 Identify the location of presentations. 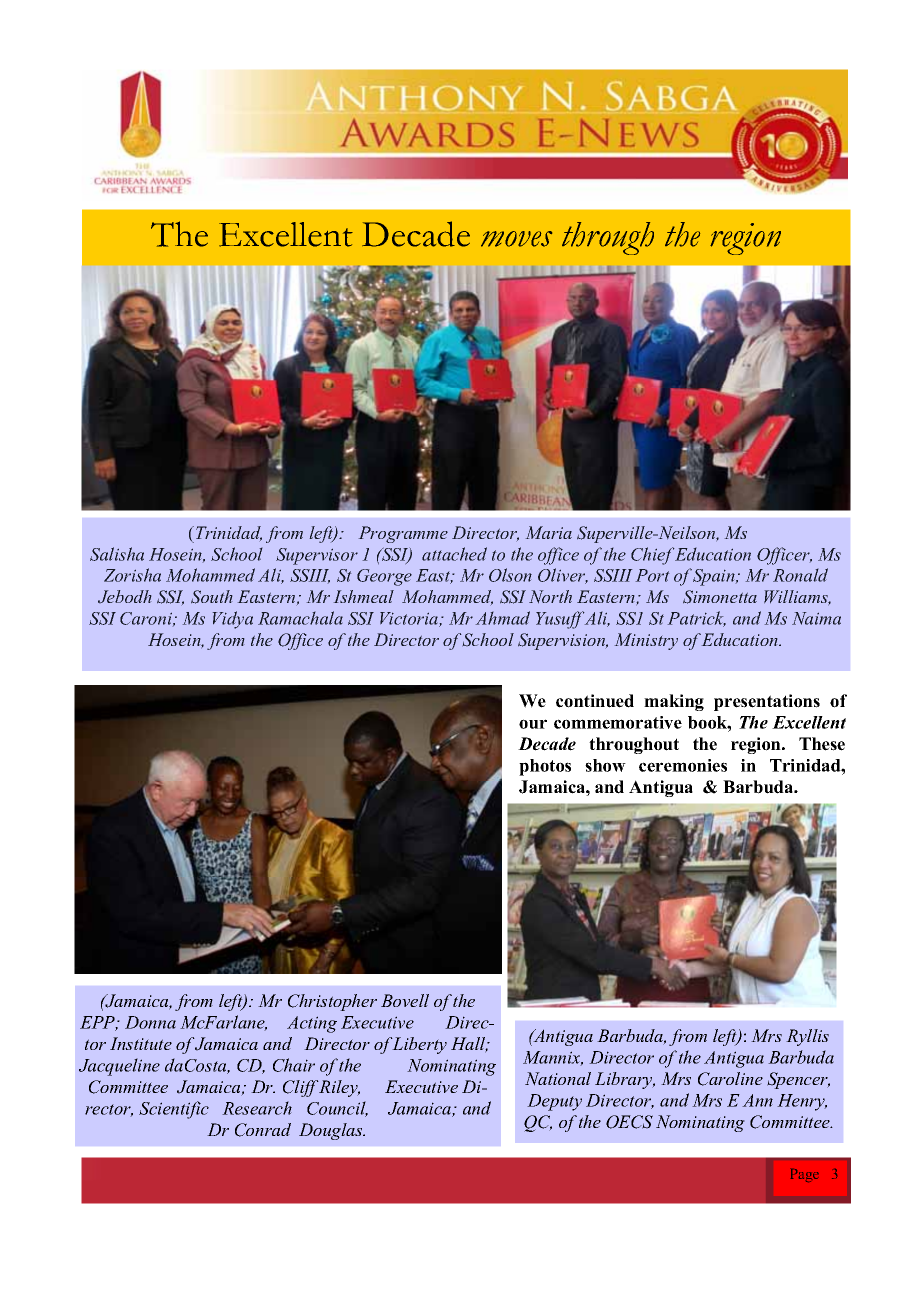
(767, 702).
